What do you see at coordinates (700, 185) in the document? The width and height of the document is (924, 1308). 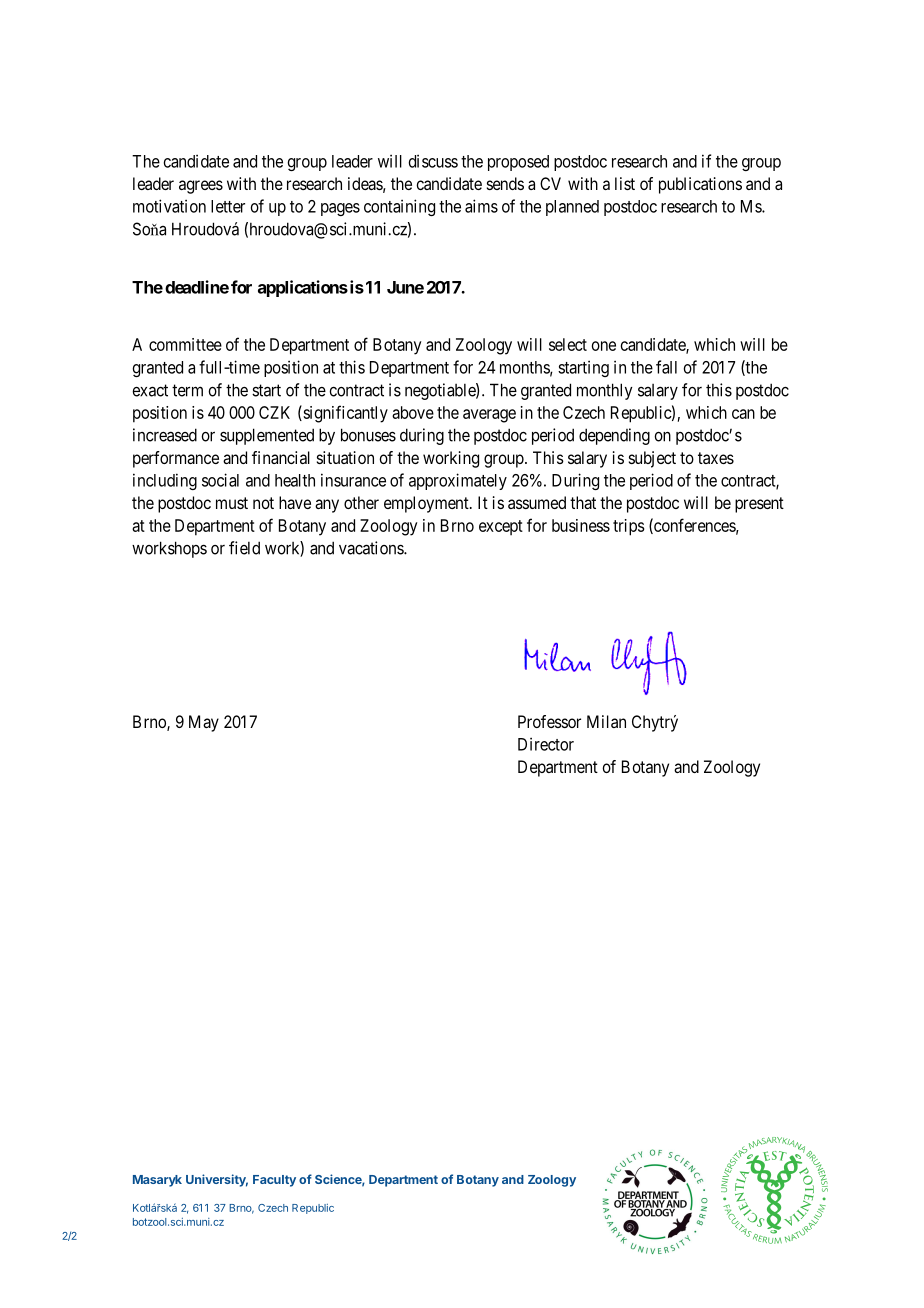 I see `publications` at bounding box center [700, 185].
